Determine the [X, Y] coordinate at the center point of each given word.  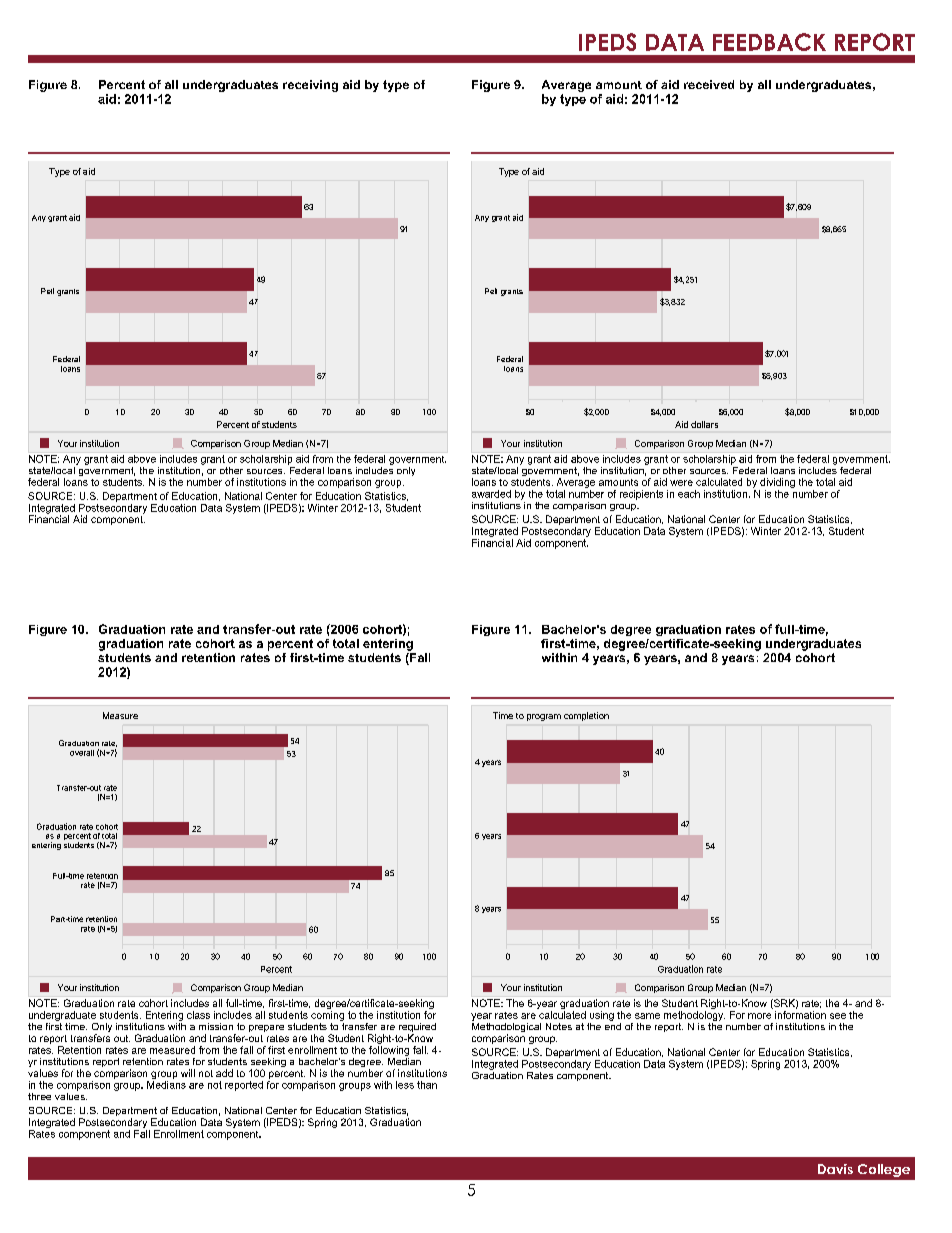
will [188, 1073]
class [198, 1015]
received [709, 84]
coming [327, 1016]
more [759, 1016]
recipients [641, 495]
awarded [491, 494]
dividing [777, 483]
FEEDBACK [769, 42]
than [427, 1085]
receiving [310, 86]
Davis [835, 1169]
